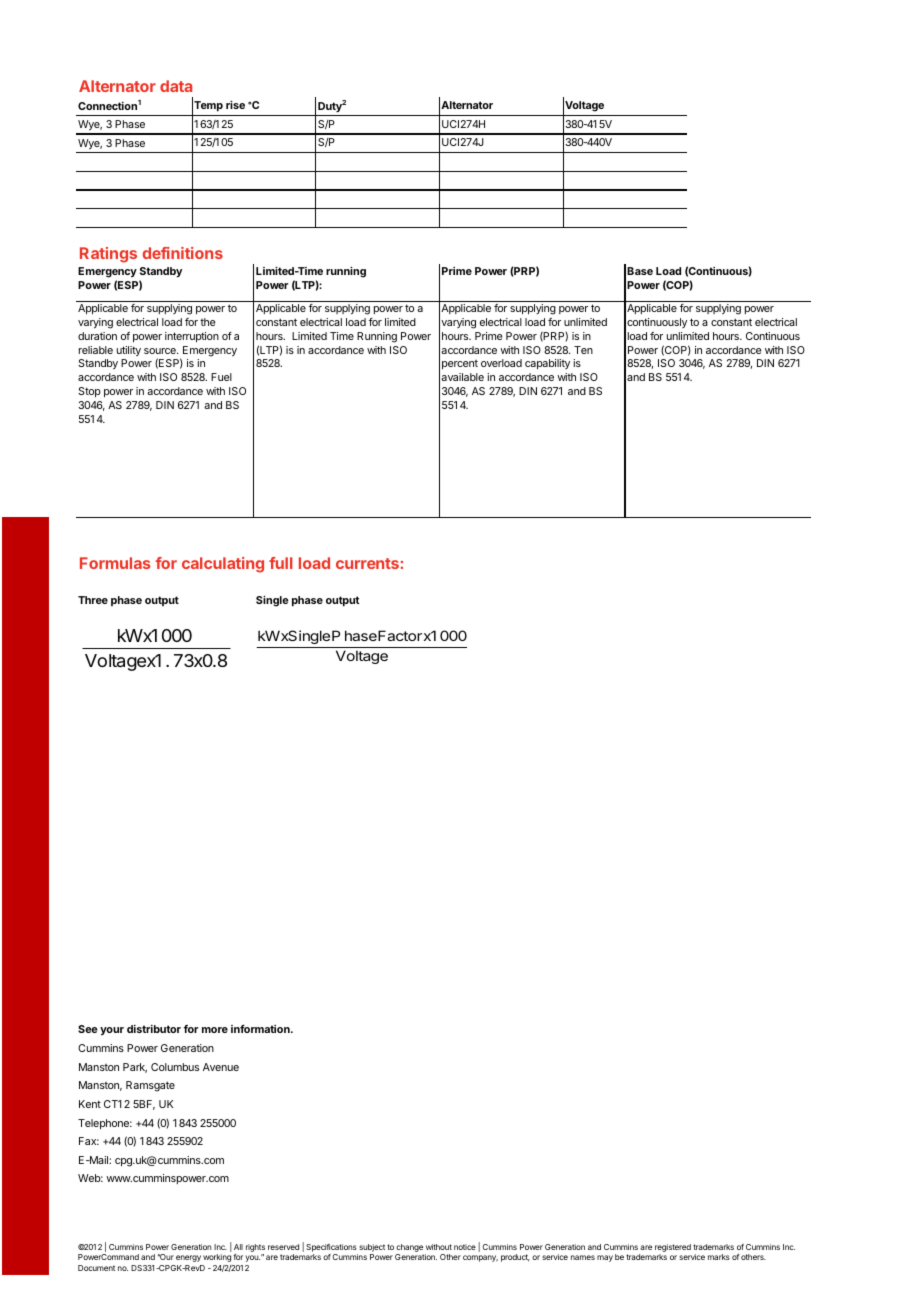  I want to click on capability, so click(547, 364).
